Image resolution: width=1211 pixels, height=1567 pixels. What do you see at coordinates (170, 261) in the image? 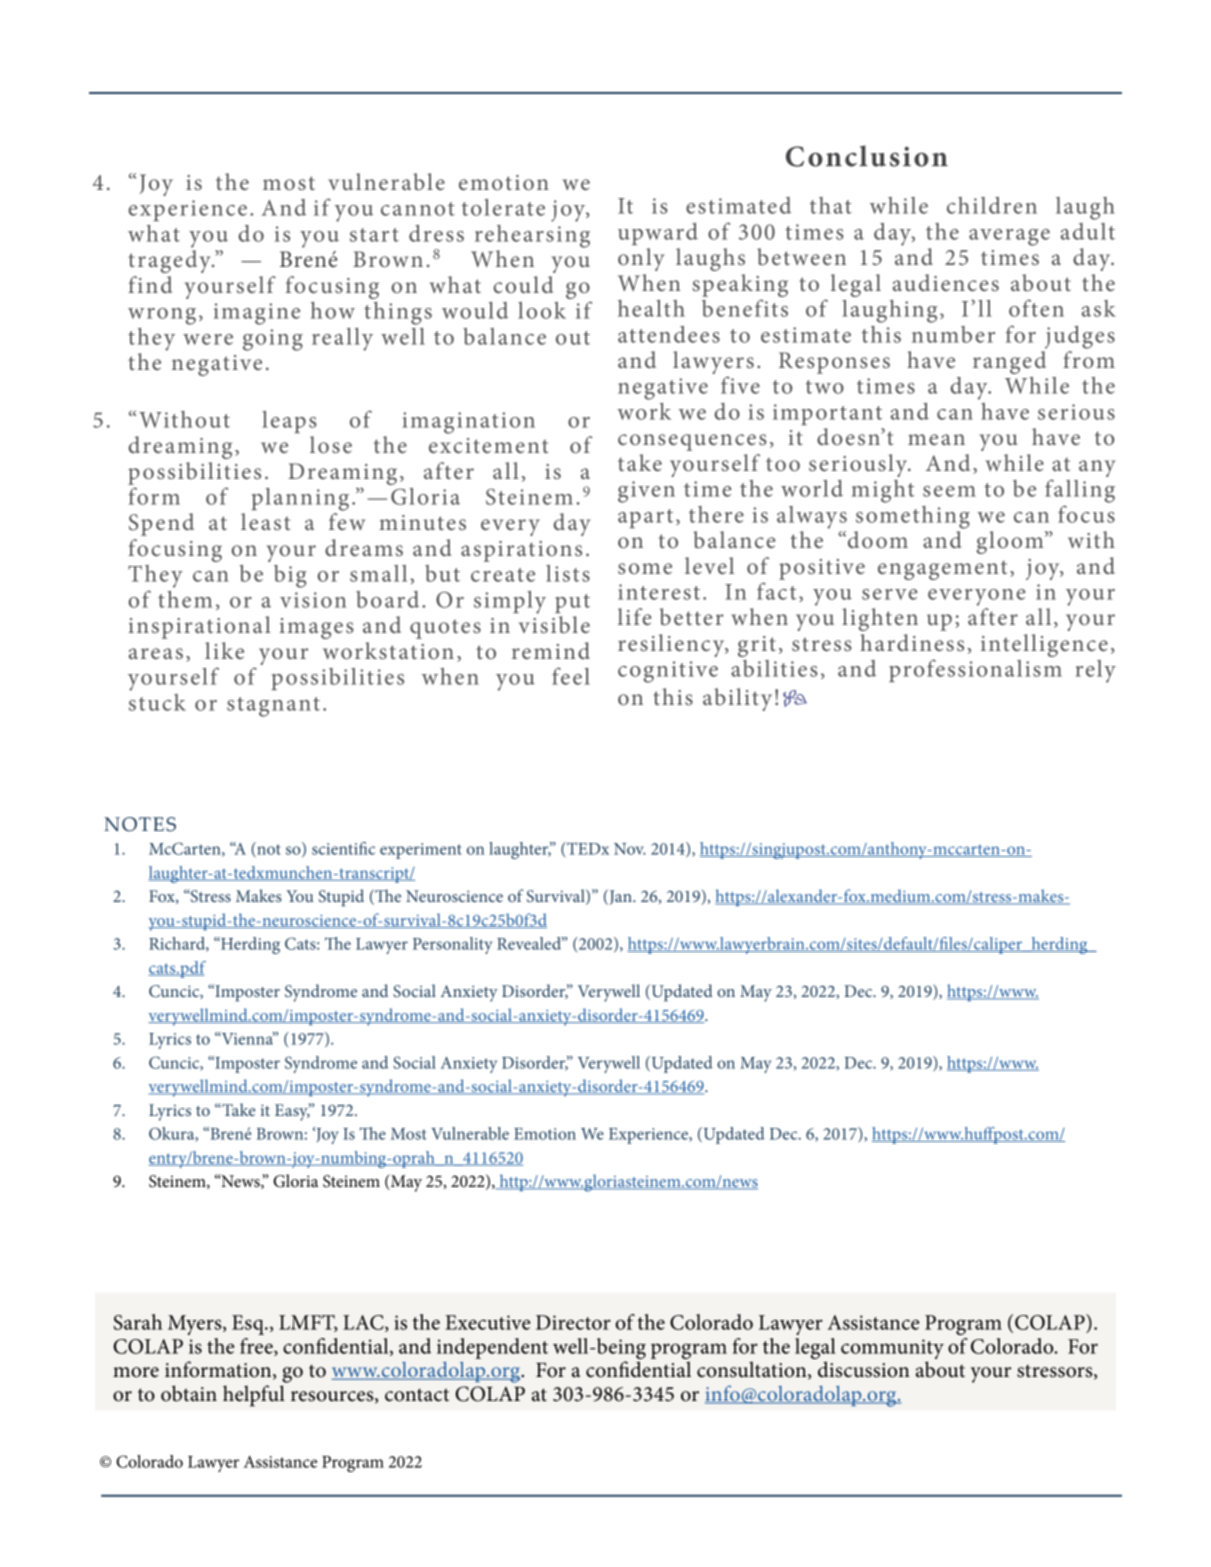
I see `tragedy` at bounding box center [170, 261].
